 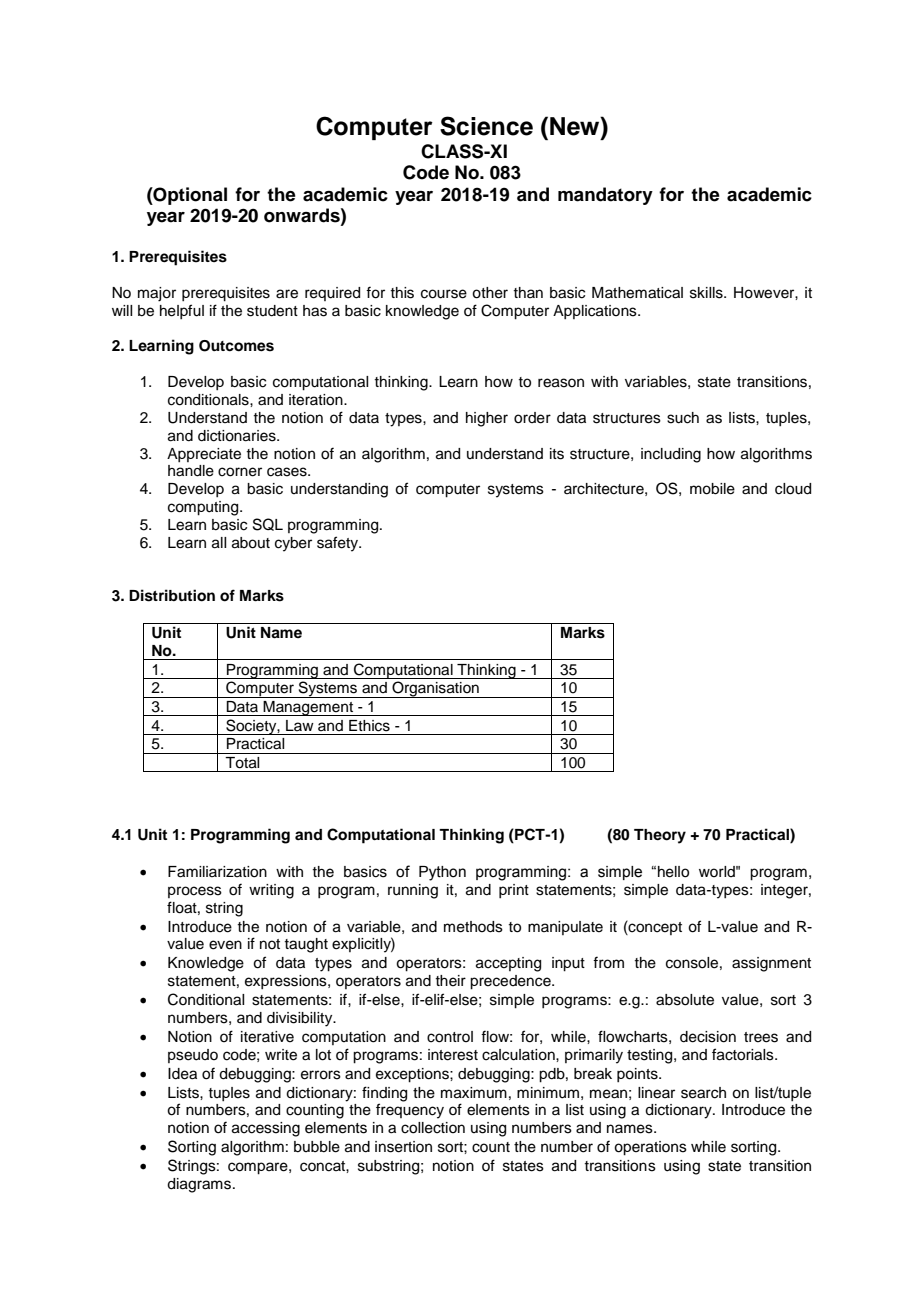 I want to click on operations, so click(x=650, y=1148).
